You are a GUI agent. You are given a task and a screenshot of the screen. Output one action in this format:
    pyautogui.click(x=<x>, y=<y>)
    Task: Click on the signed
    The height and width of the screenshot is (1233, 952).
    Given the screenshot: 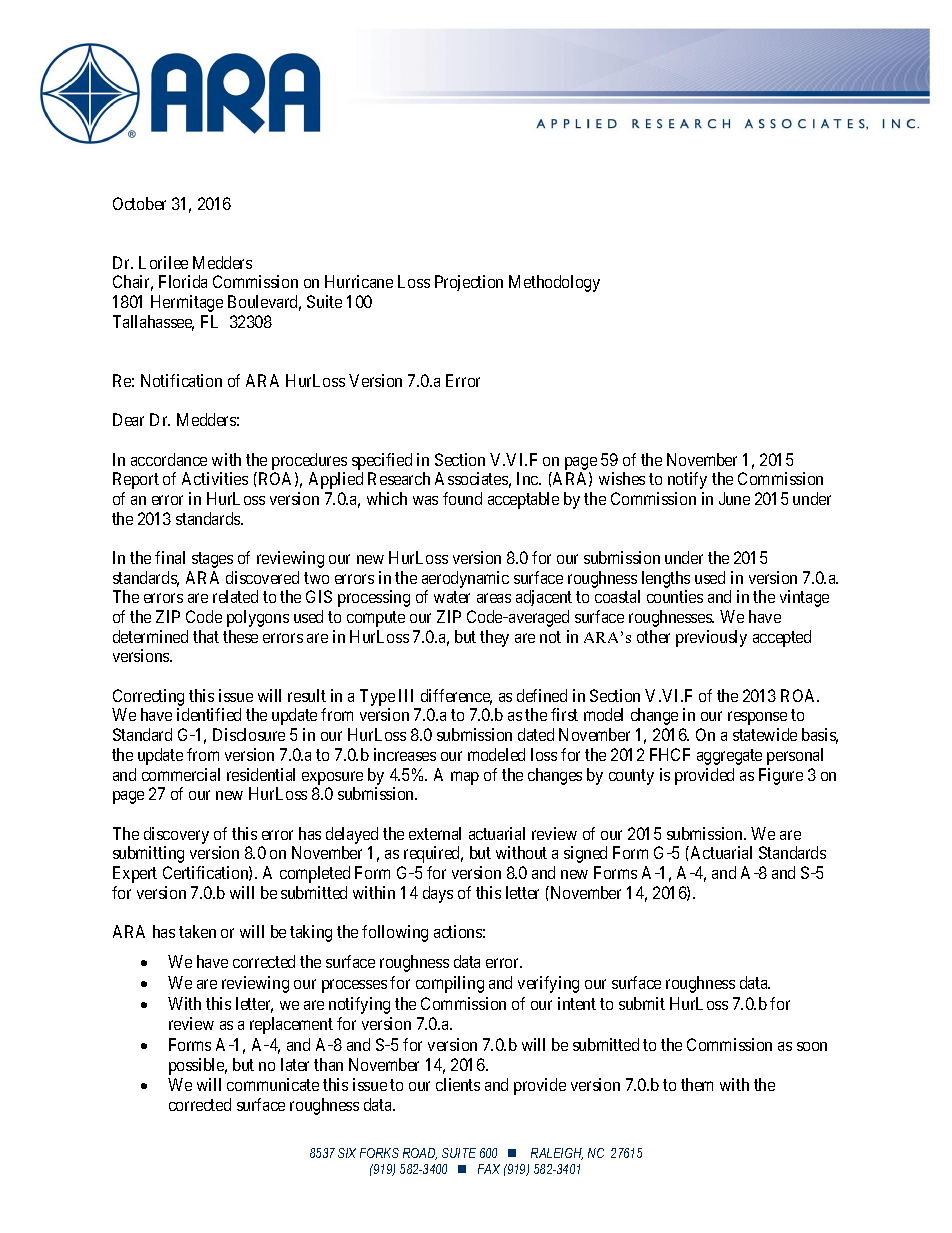 What is the action you would take?
    pyautogui.click(x=585, y=854)
